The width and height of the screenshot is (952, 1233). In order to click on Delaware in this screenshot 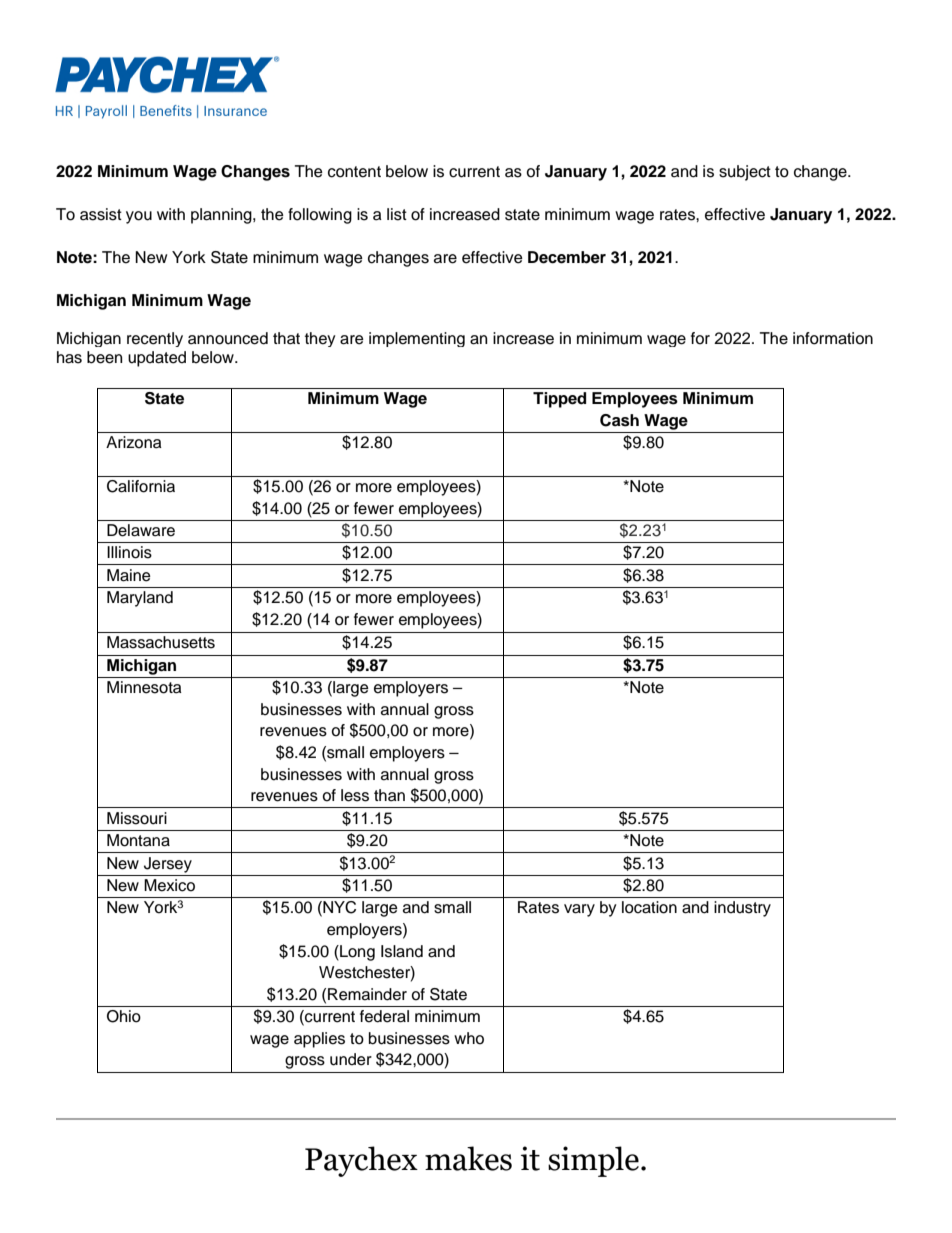, I will do `click(141, 530)`.
